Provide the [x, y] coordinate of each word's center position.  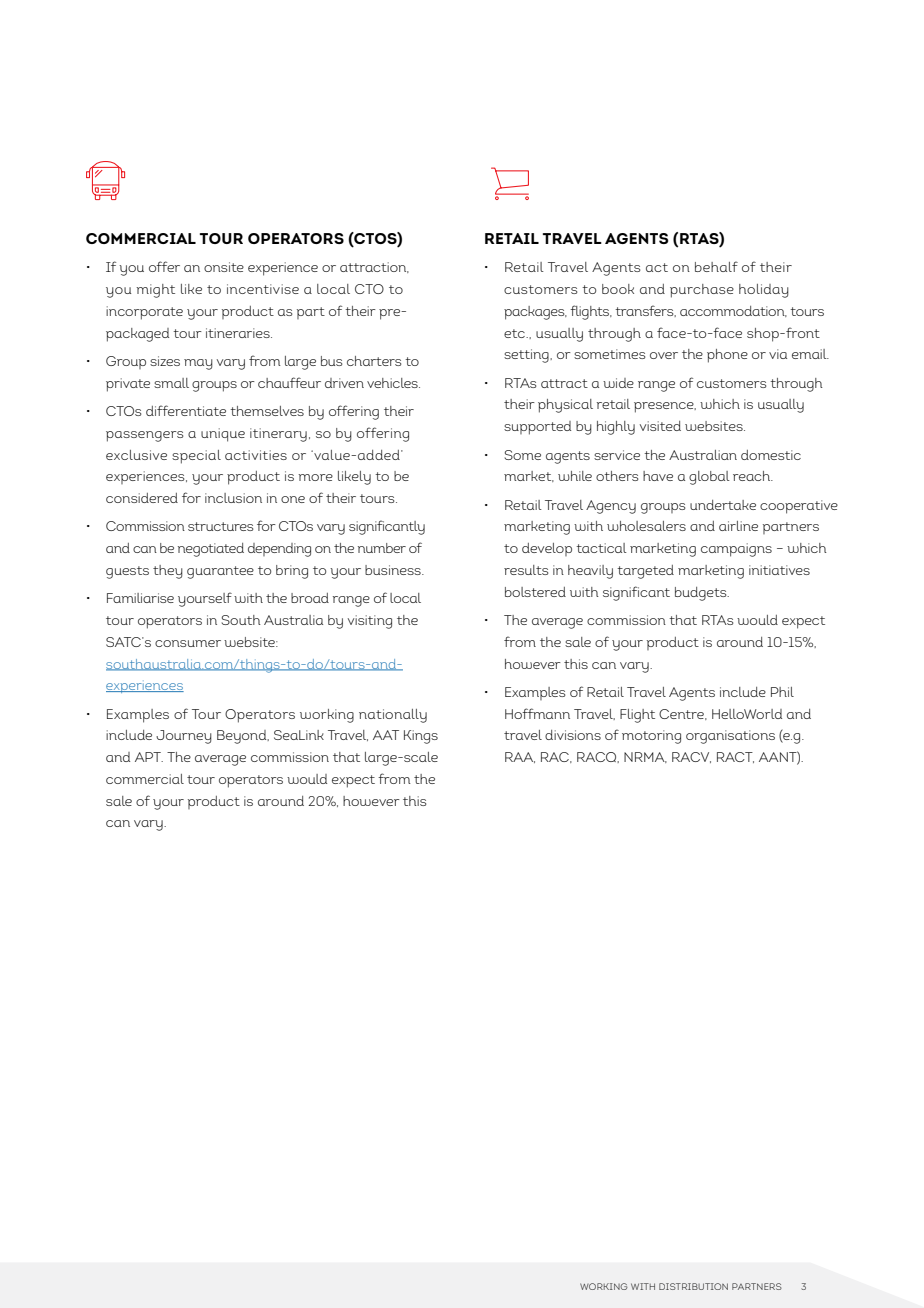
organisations [730, 737]
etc [515, 333]
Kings [421, 737]
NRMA [645, 757]
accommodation [733, 311]
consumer [188, 643]
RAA [520, 757]
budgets [702, 594]
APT [149, 757]
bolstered [535, 592]
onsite [224, 267]
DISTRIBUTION [693, 1286]
